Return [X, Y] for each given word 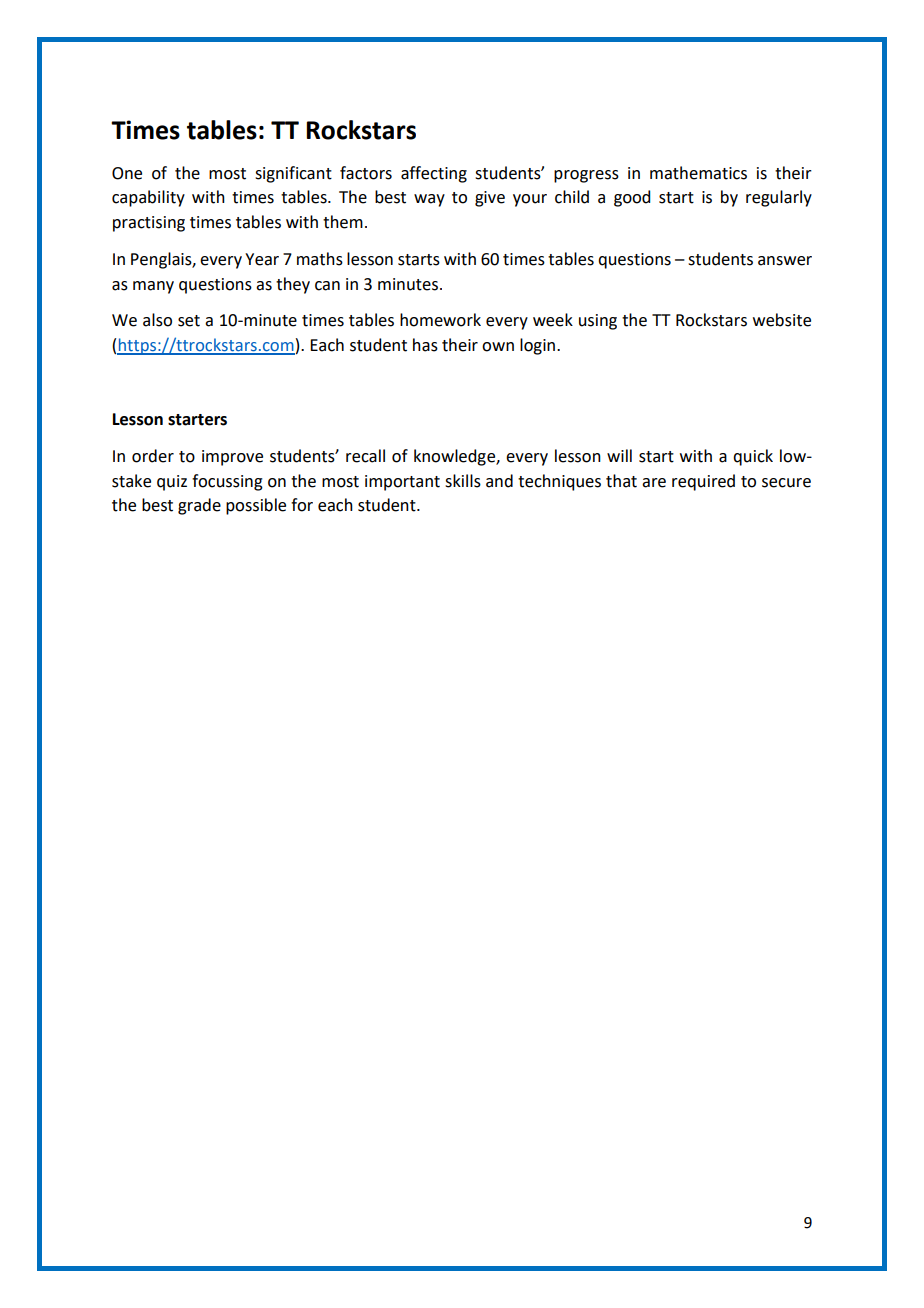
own [498, 347]
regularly [779, 198]
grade [199, 506]
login [539, 346]
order [153, 456]
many [153, 287]
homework [440, 320]
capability [148, 198]
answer [785, 261]
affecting [434, 174]
